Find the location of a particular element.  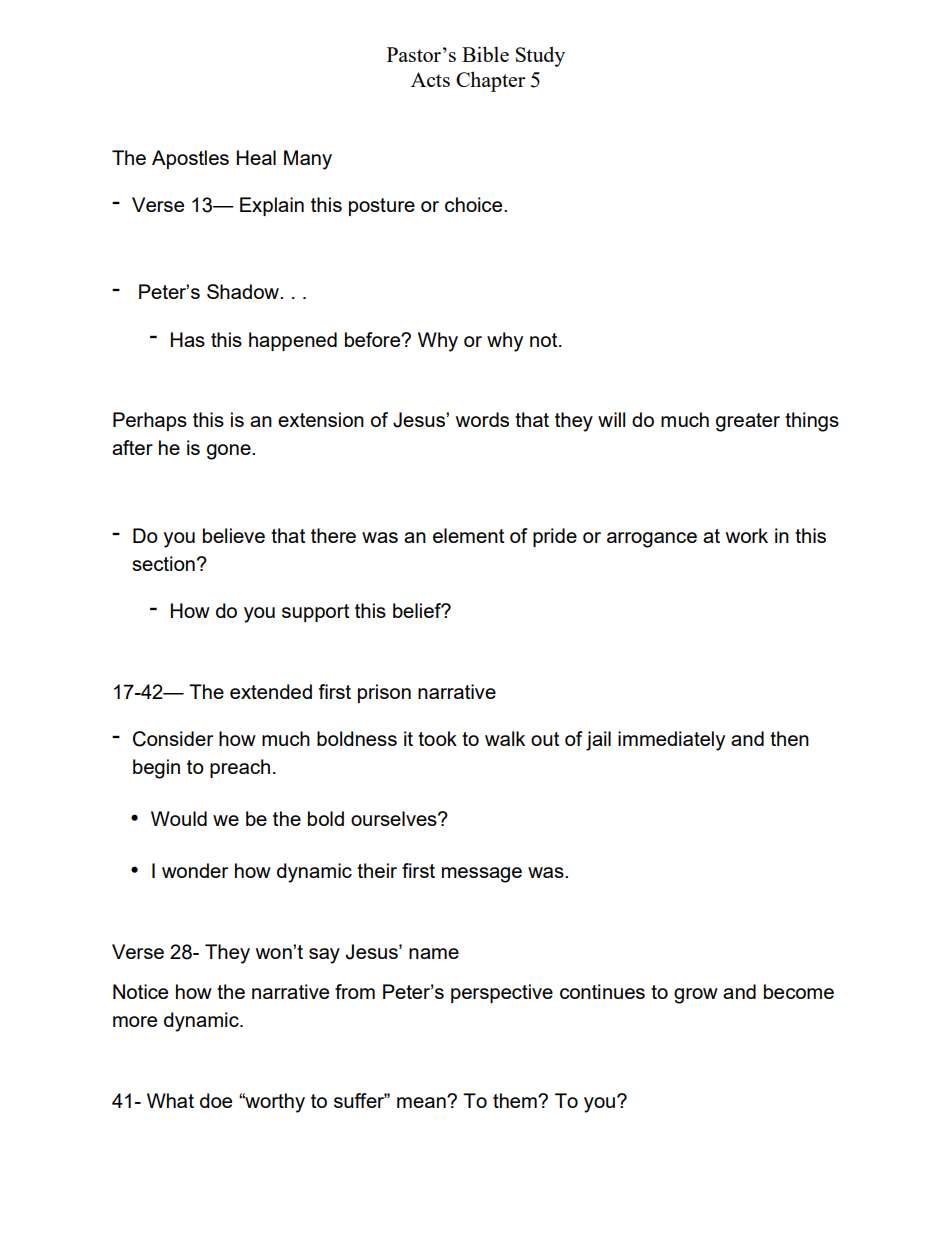

grow is located at coordinates (696, 996).
